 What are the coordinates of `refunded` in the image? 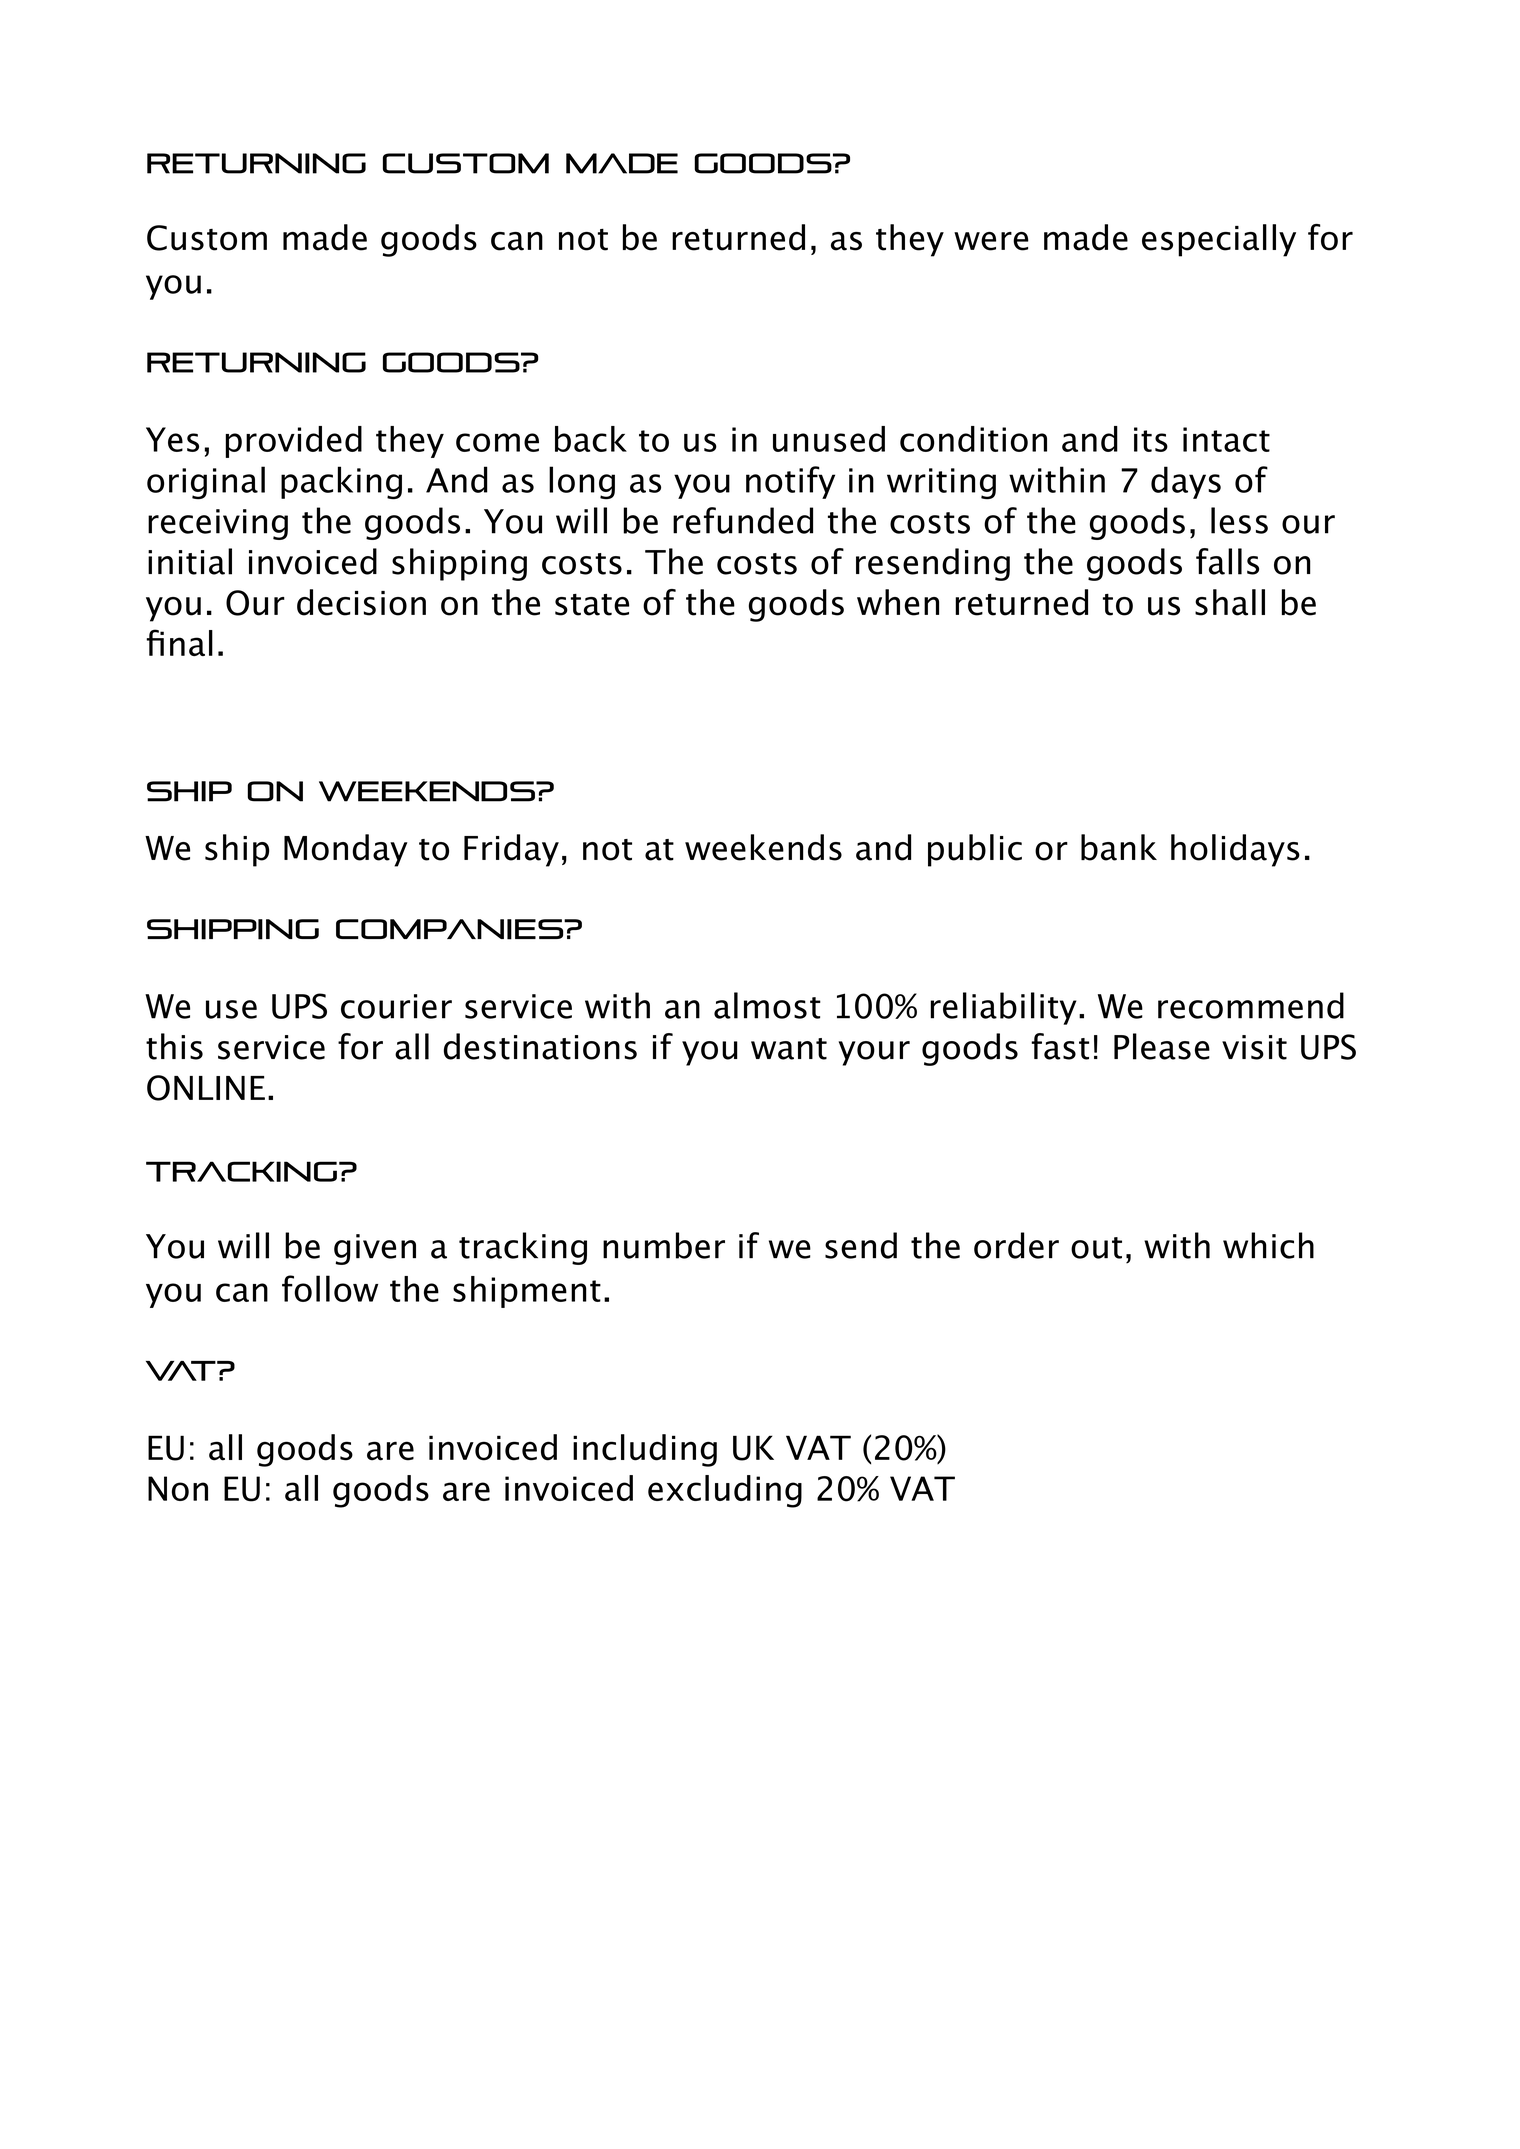 It's located at (743, 520).
